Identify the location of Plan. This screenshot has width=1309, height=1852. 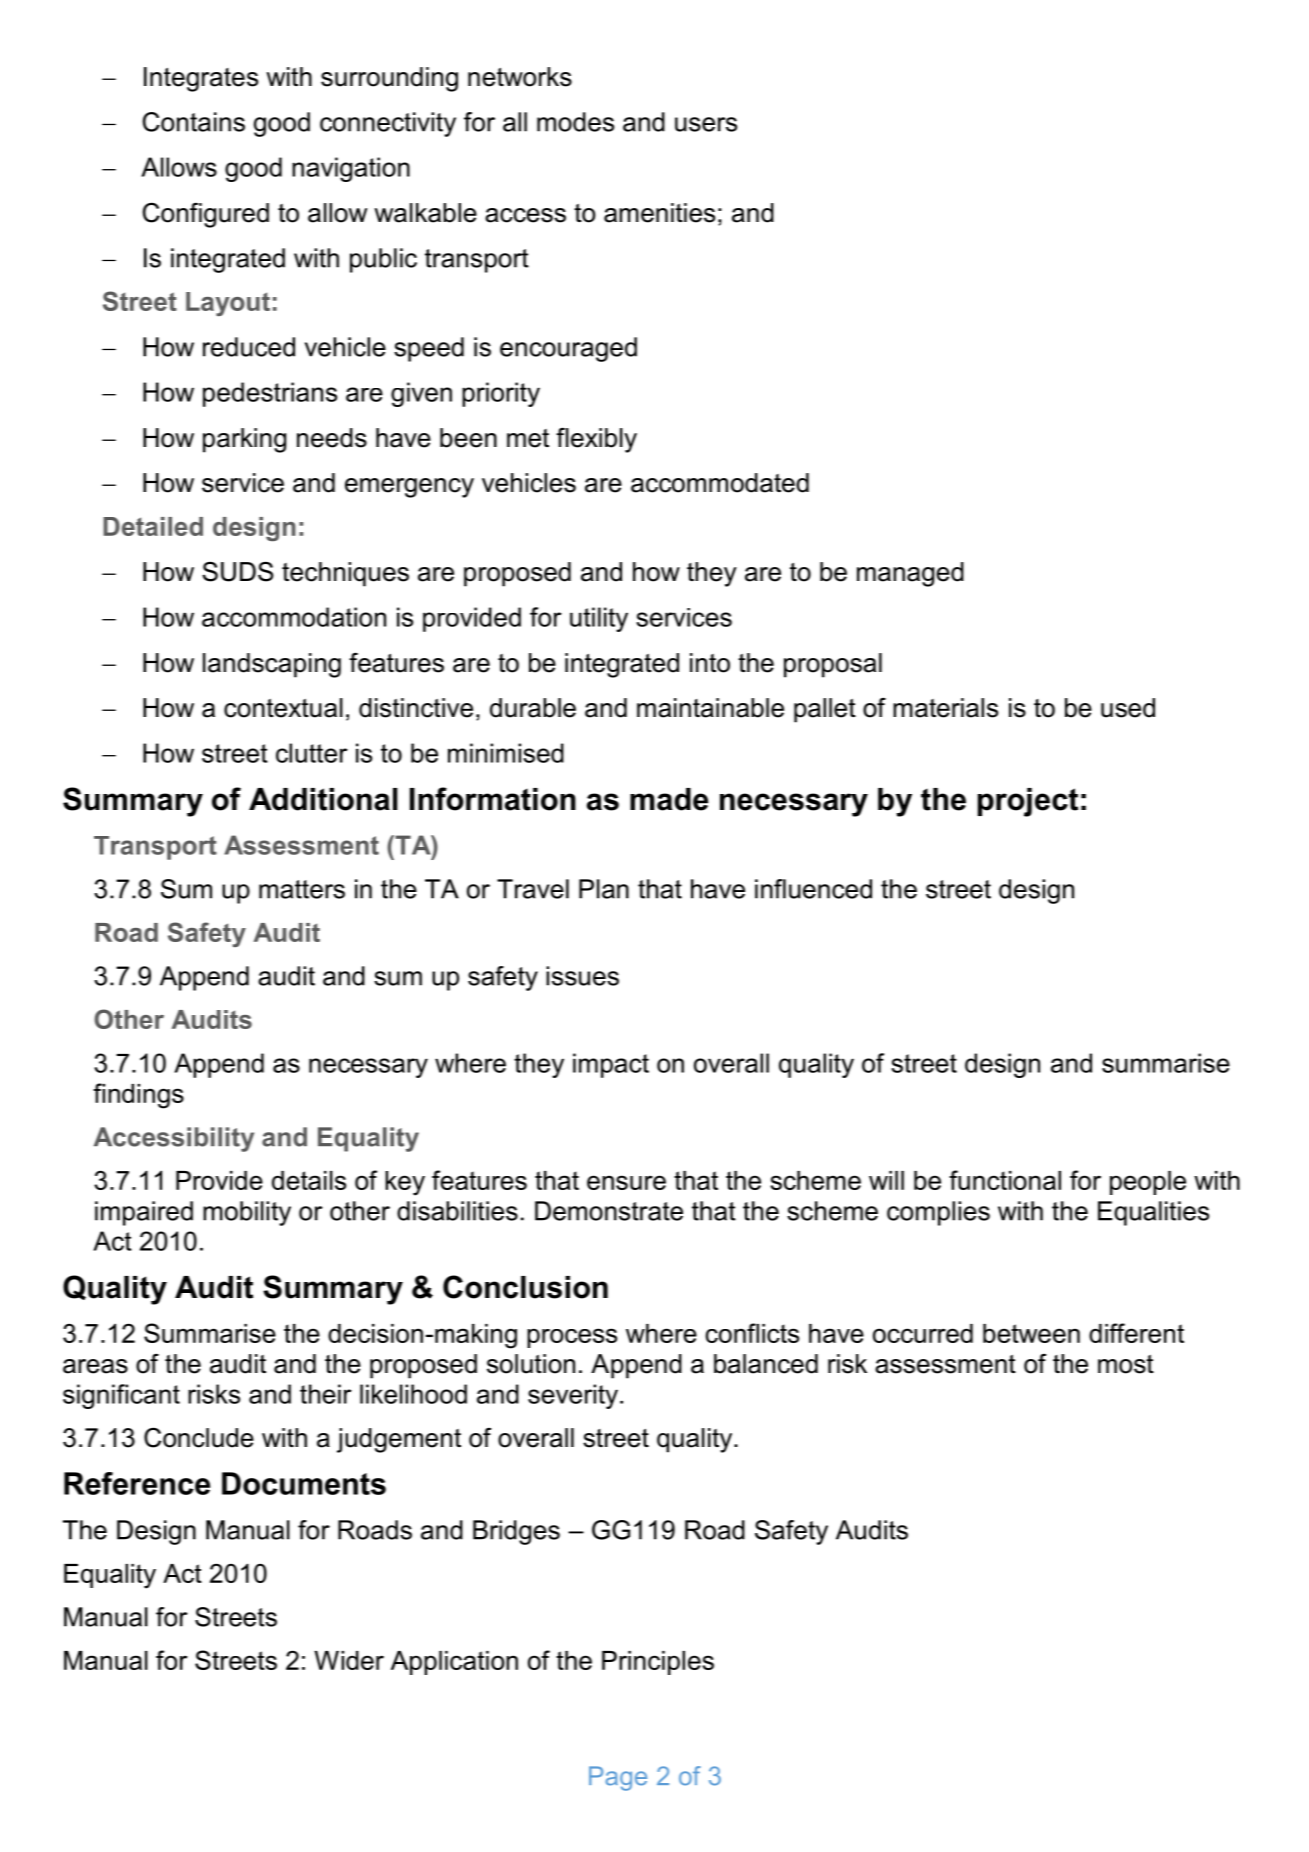
(604, 889).
